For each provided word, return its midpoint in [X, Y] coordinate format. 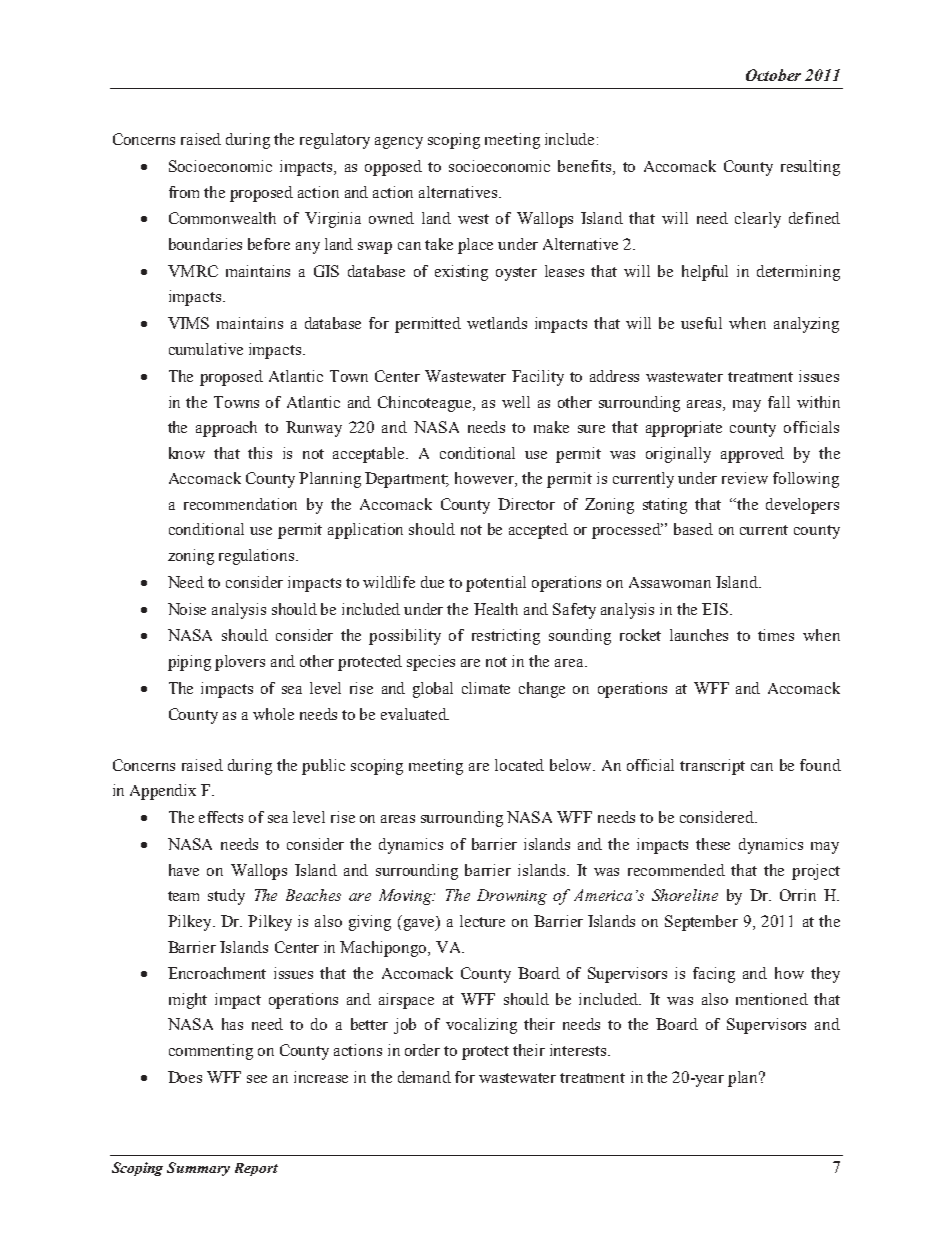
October [773, 75]
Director [526, 504]
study [226, 897]
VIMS [188, 323]
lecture [482, 921]
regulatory [335, 141]
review [745, 478]
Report [256, 1169]
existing [461, 273]
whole [273, 714]
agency [399, 143]
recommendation [240, 504]
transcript [712, 767]
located [519, 765]
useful [701, 323]
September [701, 923]
